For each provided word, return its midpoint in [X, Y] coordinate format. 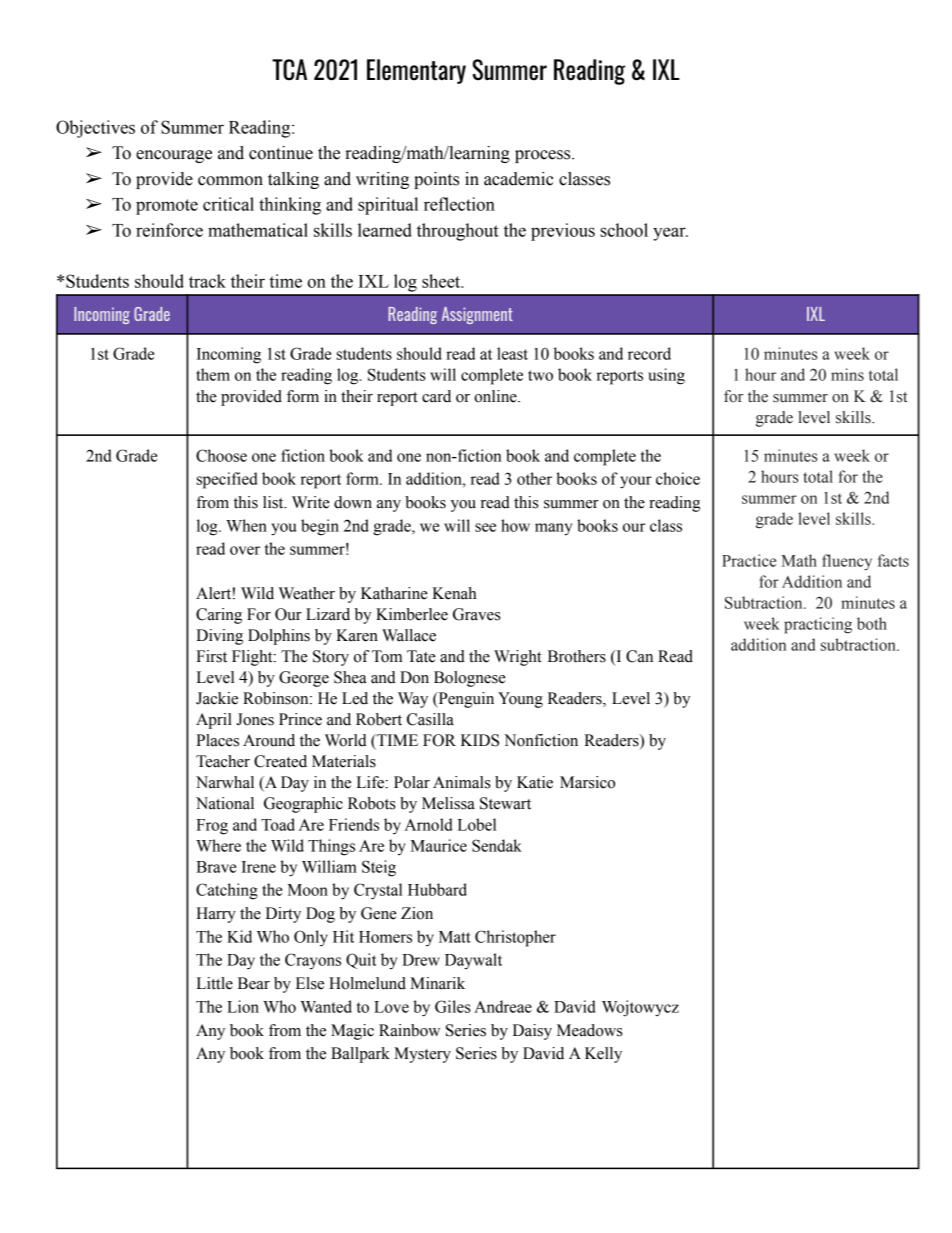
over [245, 550]
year [670, 234]
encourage [174, 156]
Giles [453, 1006]
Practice [749, 560]
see [485, 527]
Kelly [603, 1055]
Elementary [416, 71]
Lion [243, 1006]
